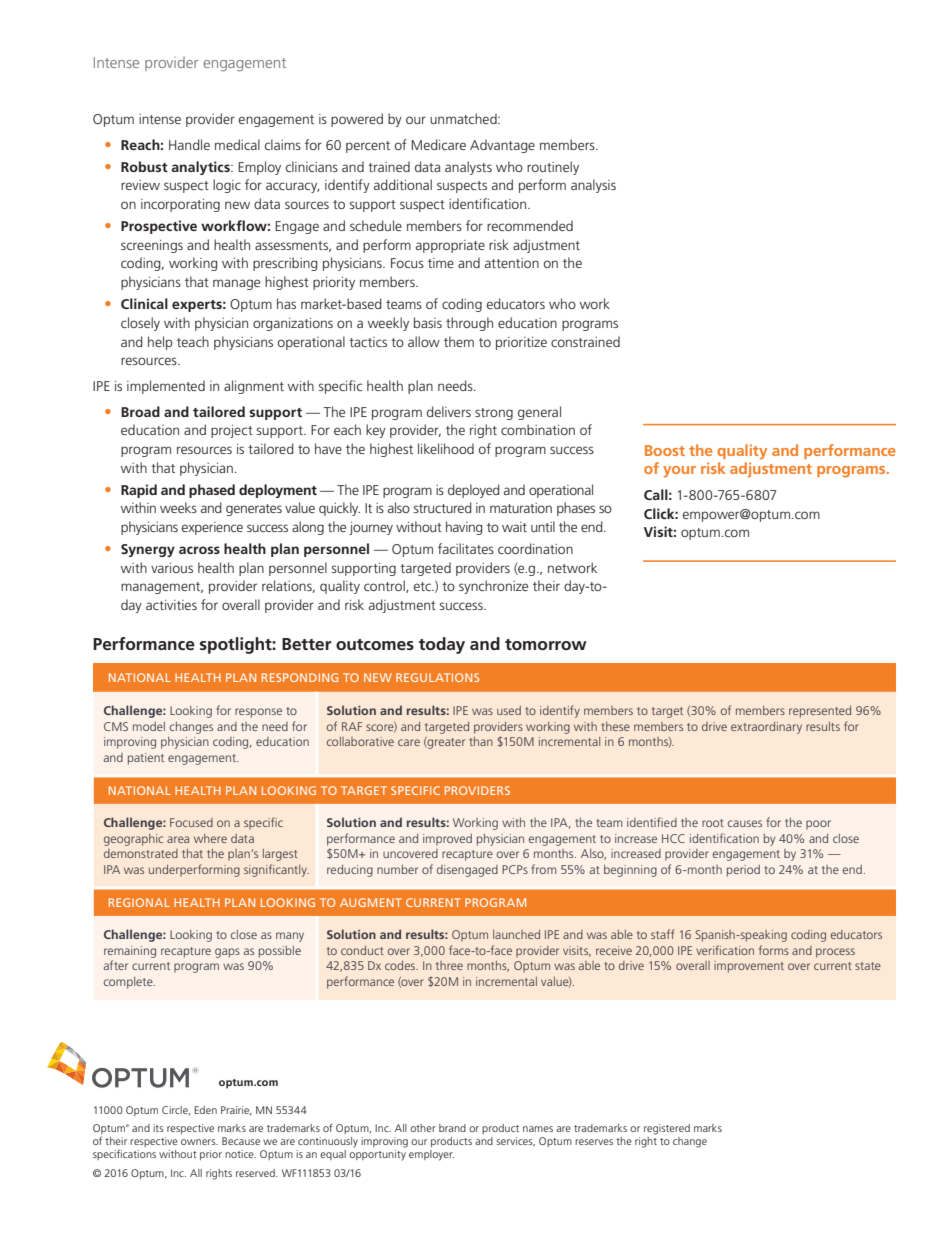 The width and height of the screenshot is (952, 1233). I want to click on deployed, so click(474, 491).
